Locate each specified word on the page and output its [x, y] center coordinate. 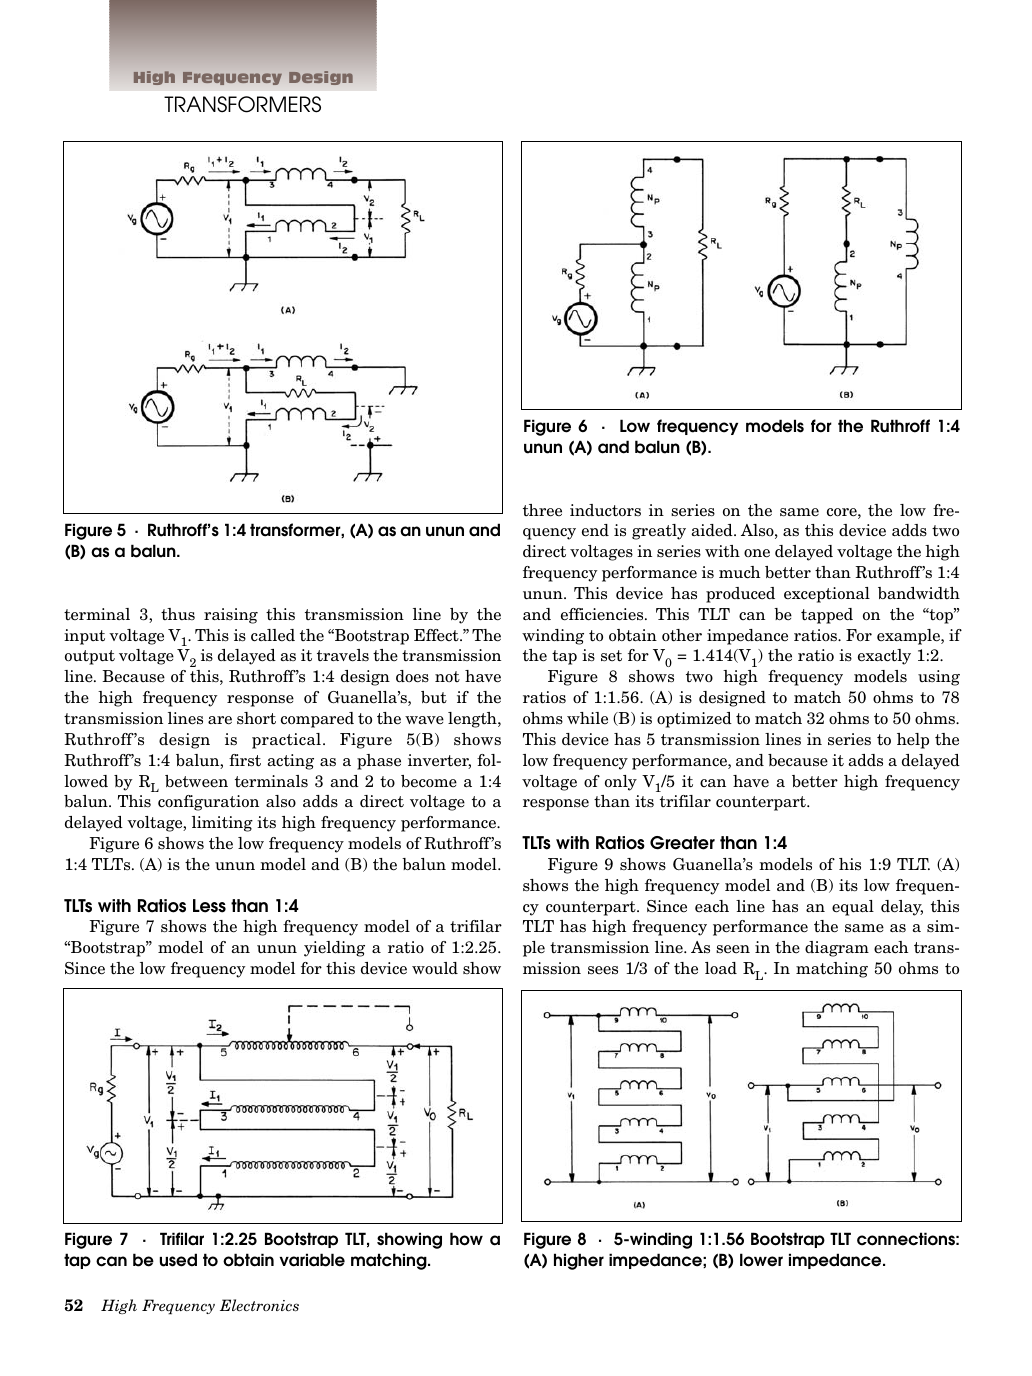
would [435, 968]
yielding [334, 949]
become [429, 781]
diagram [837, 949]
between [196, 781]
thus [178, 614]
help [913, 741]
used [178, 1260]
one [757, 553]
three [542, 510]
